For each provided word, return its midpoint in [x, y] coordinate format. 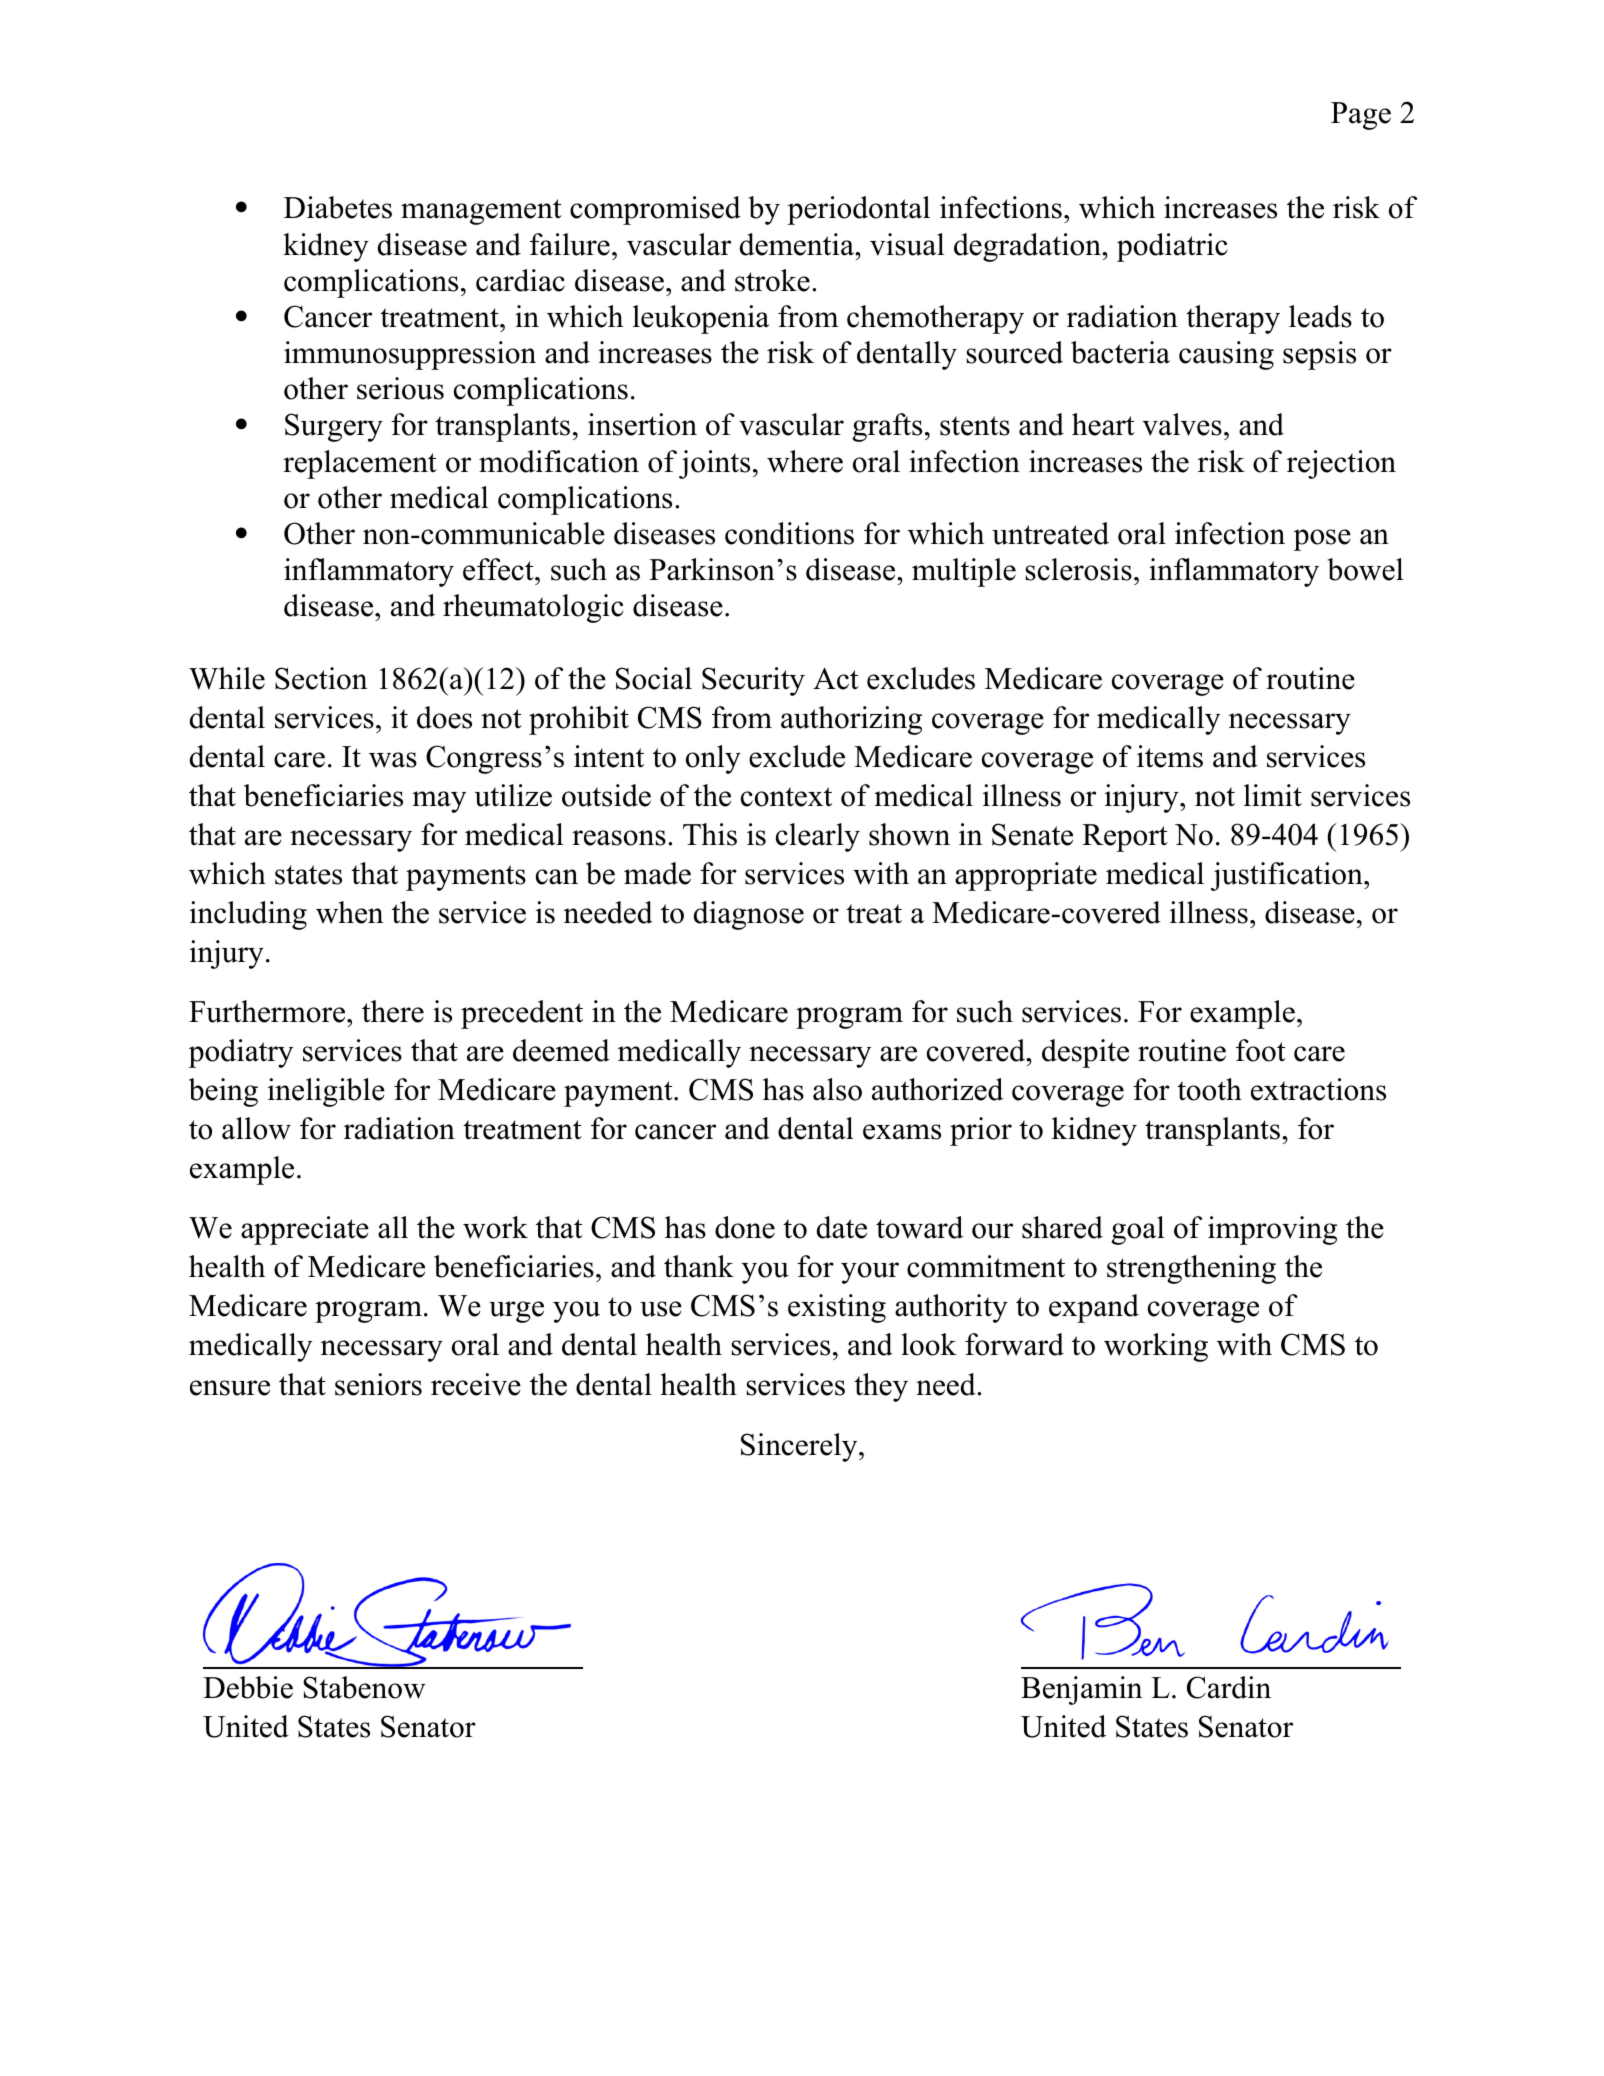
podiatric [1172, 247]
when [349, 912]
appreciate [305, 1230]
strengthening [1191, 1269]
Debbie [248, 1687]
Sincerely [800, 1447]
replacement [360, 464]
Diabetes [338, 207]
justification [1288, 876]
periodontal [858, 210]
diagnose [749, 915]
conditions [789, 533]
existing [837, 1308]
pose [1322, 540]
